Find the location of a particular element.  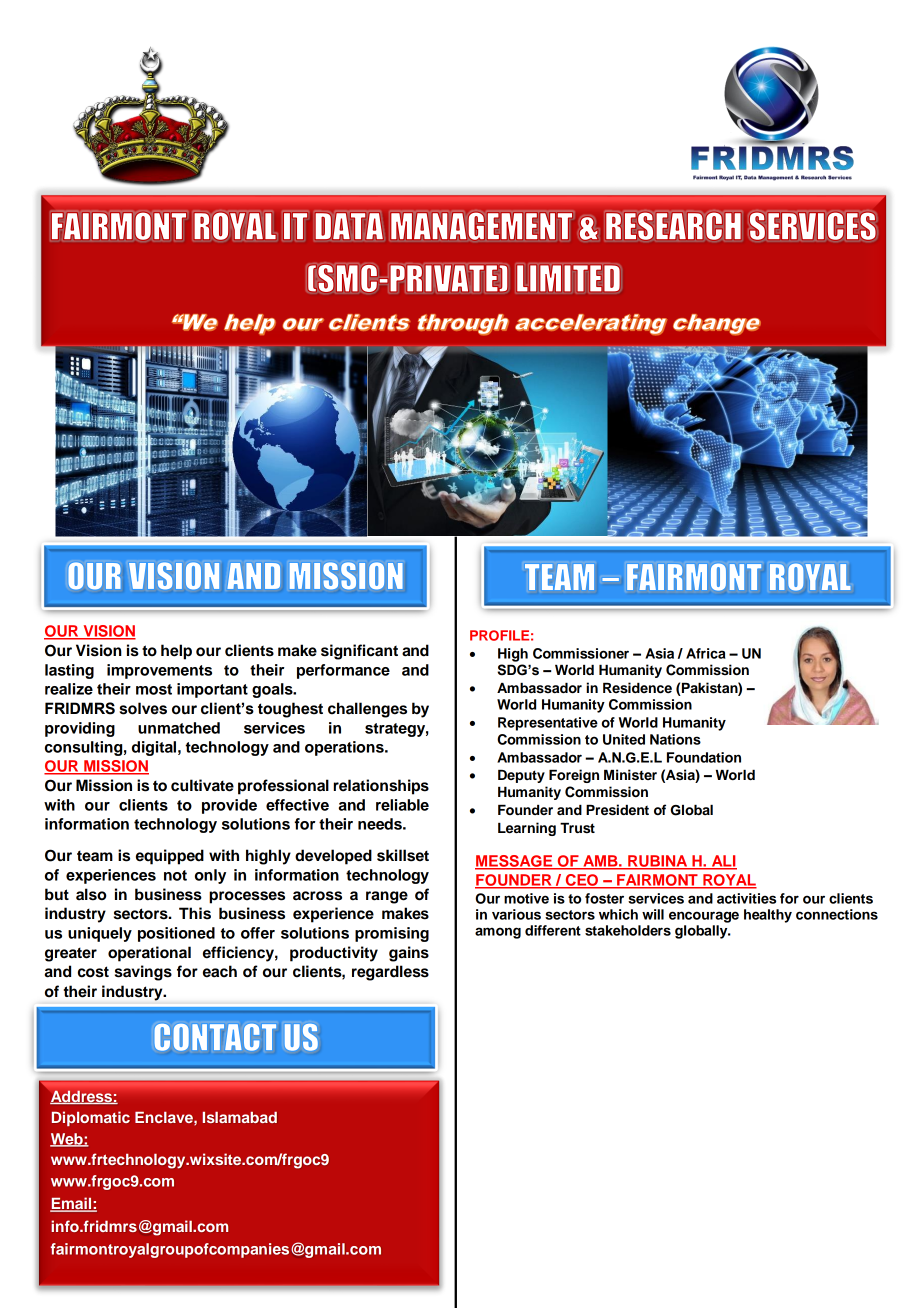

improvements is located at coordinates (159, 671).
